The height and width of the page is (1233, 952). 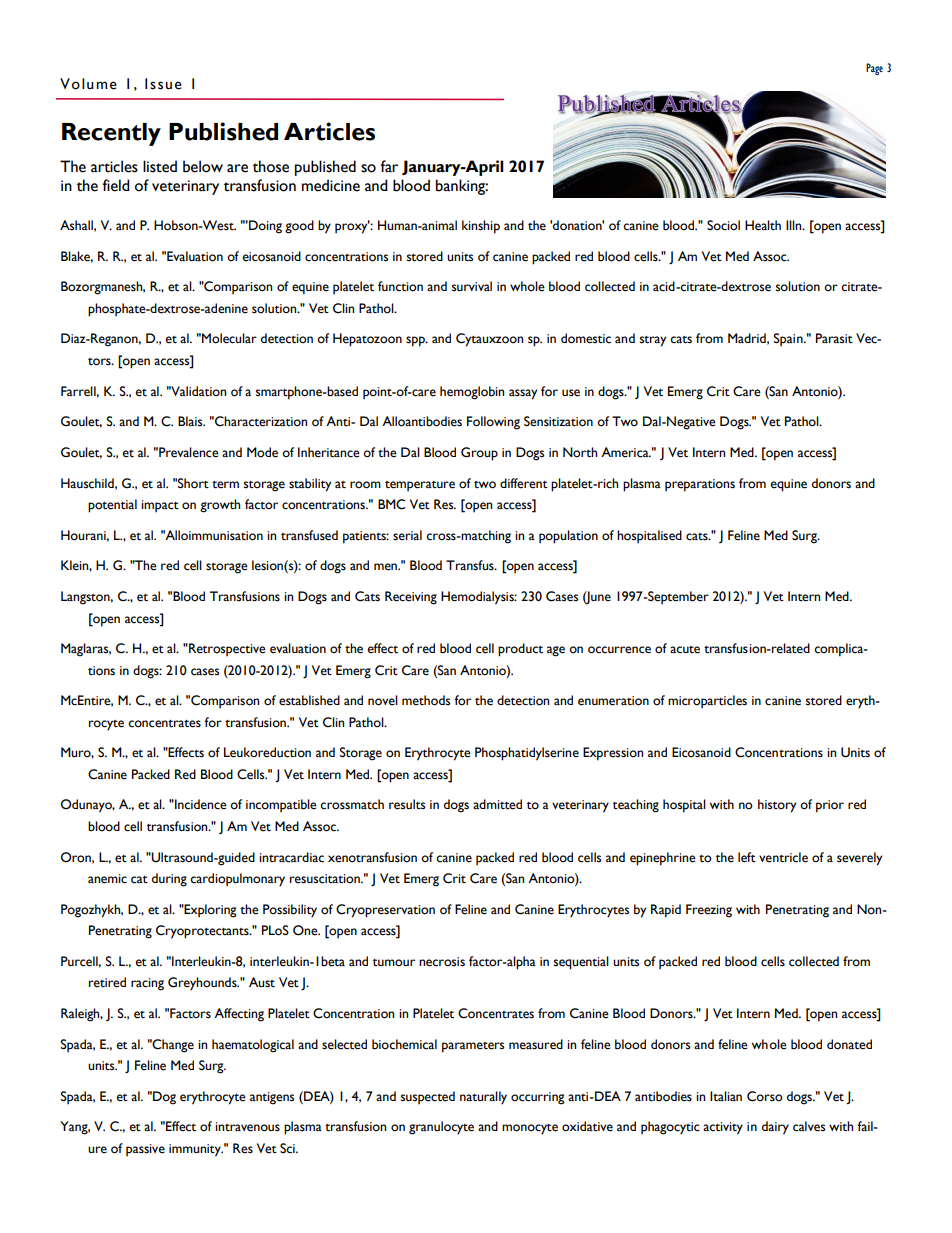 I want to click on incompatible, so click(x=281, y=805).
